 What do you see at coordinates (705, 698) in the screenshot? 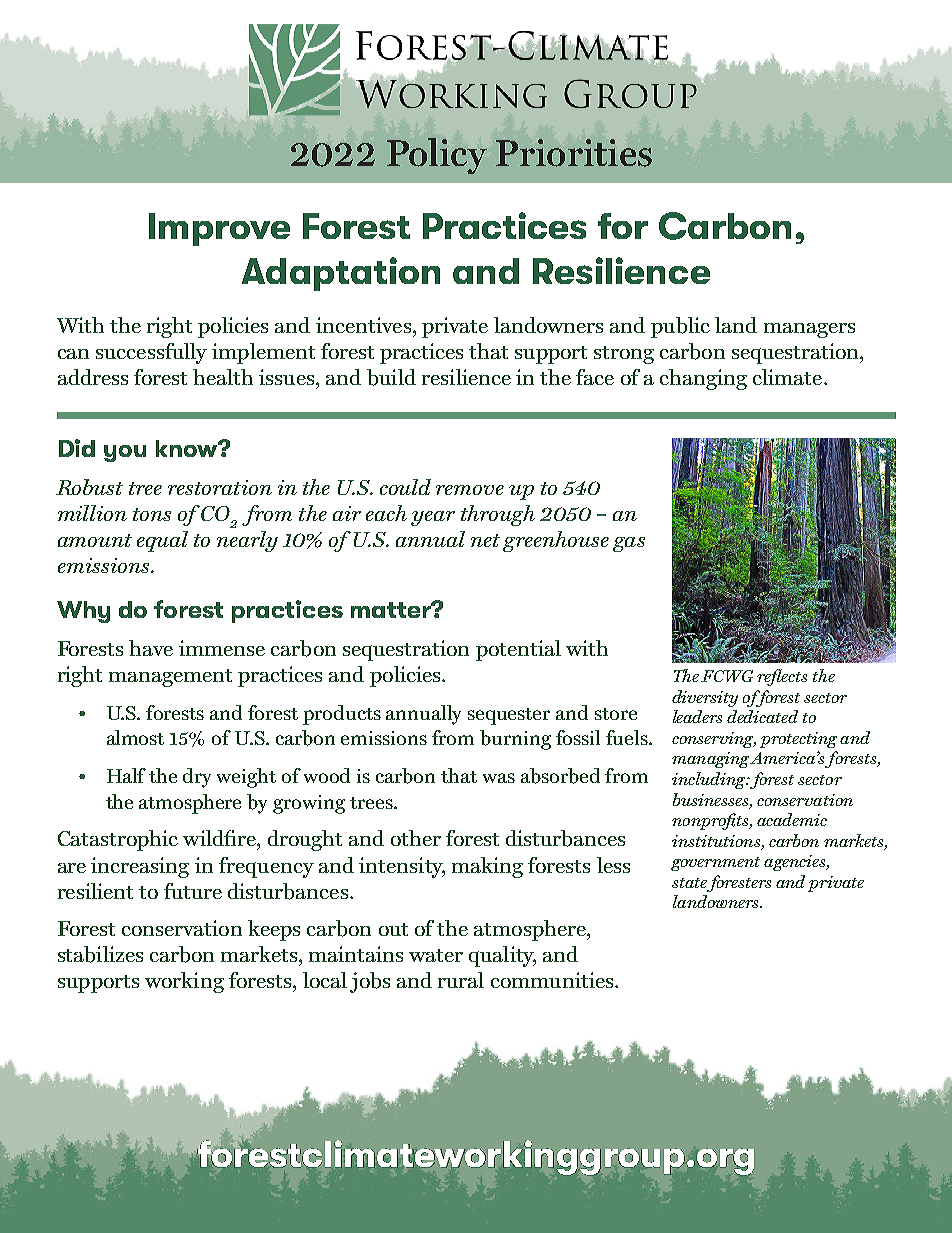
I see `diversity` at bounding box center [705, 698].
